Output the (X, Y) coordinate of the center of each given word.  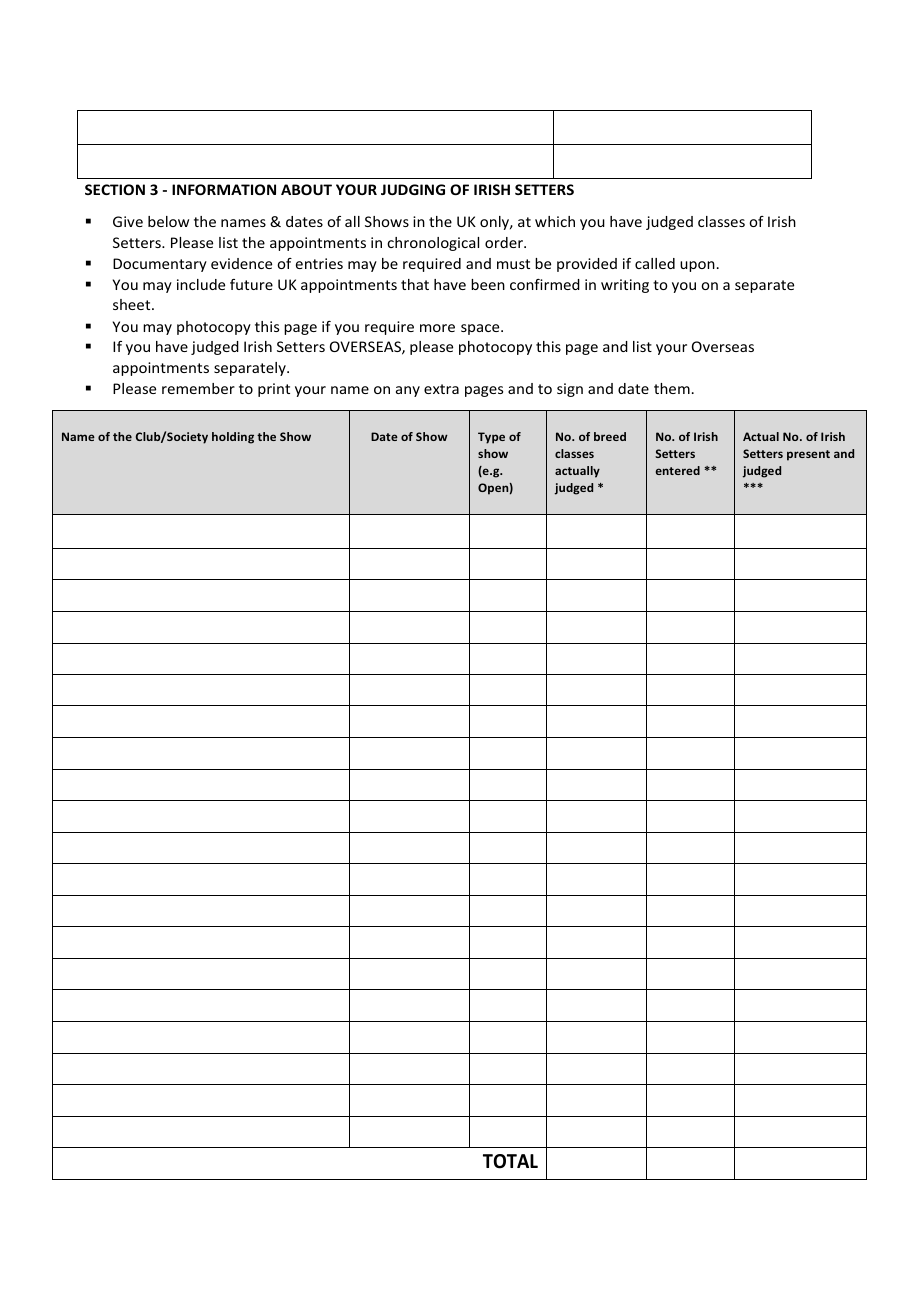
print (274, 390)
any (408, 391)
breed (610, 436)
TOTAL (510, 1161)
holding (233, 438)
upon (697, 266)
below (168, 221)
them (672, 388)
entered (678, 470)
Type (491, 438)
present (808, 455)
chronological (433, 244)
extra (441, 389)
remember (198, 388)
